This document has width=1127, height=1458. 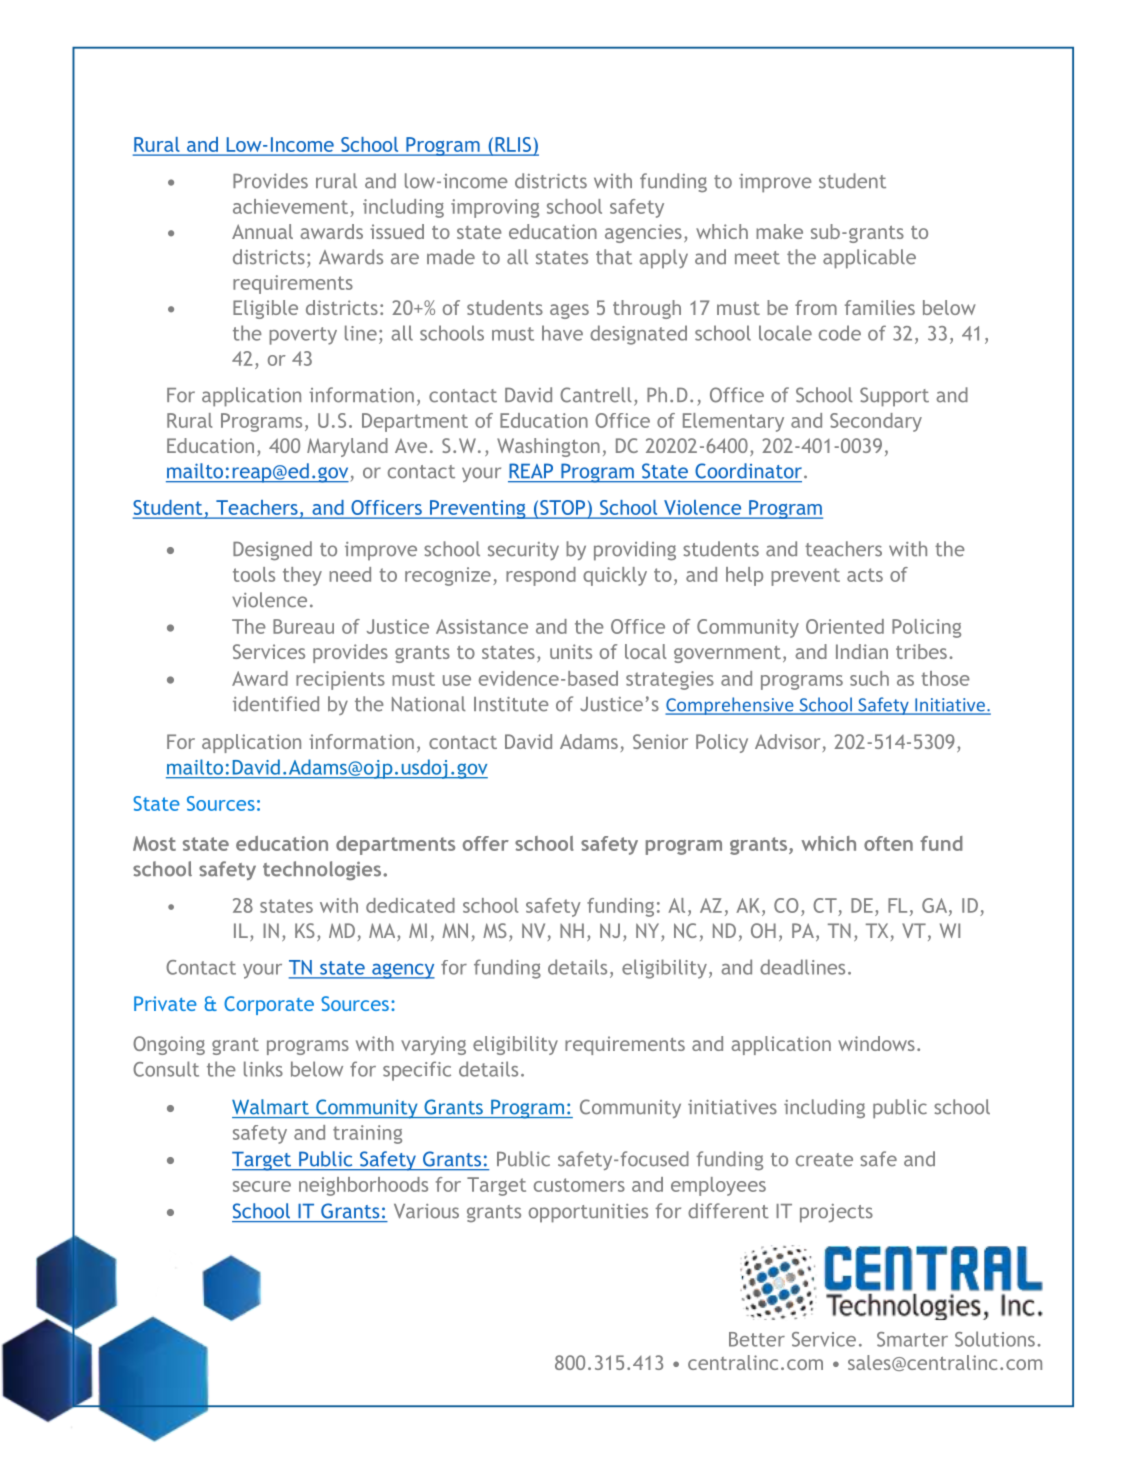 What do you see at coordinates (588, 1213) in the document?
I see `opportunities` at bounding box center [588, 1213].
